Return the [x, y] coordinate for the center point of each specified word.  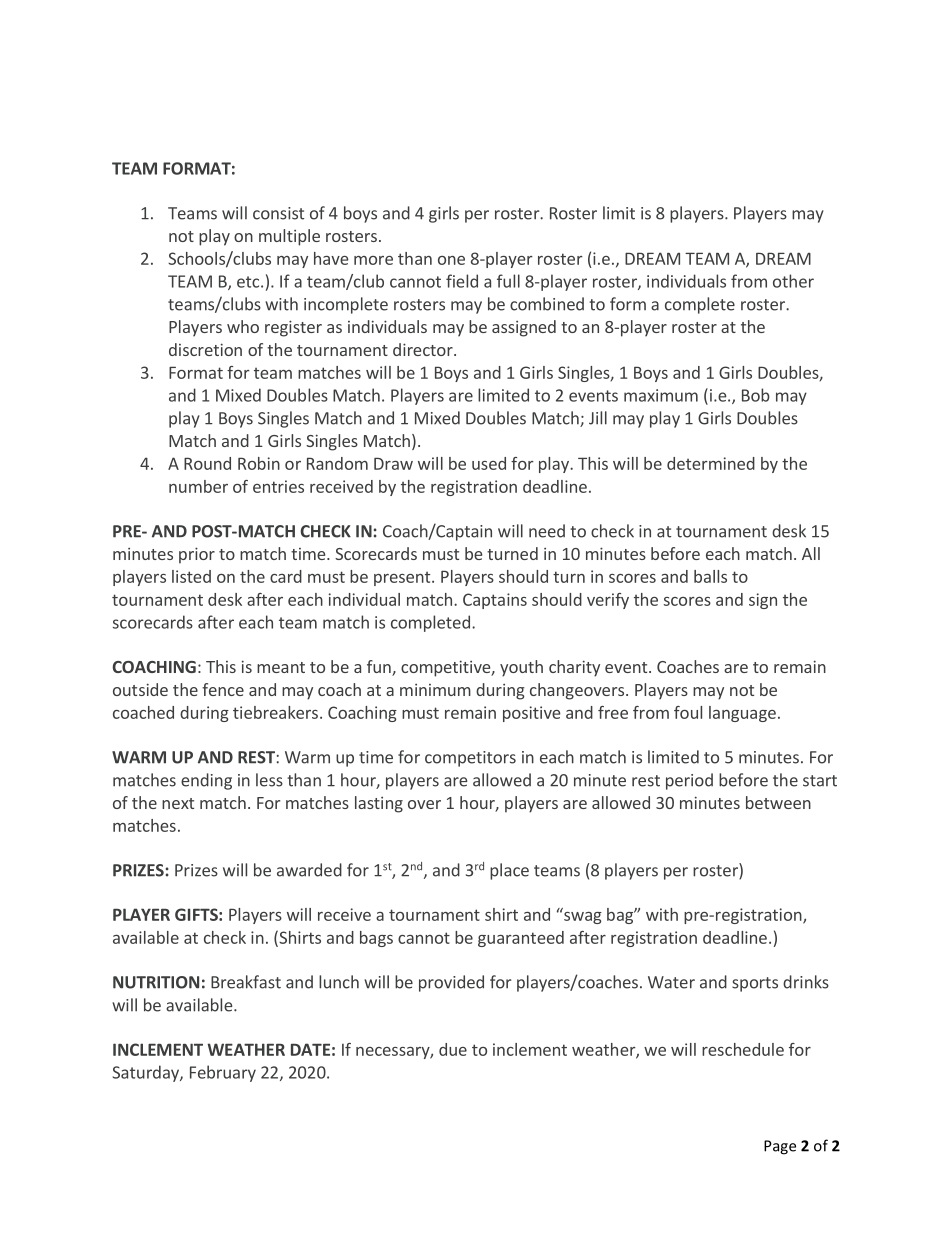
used [489, 463]
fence [223, 689]
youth [521, 668]
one [451, 260]
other [793, 281]
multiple [289, 237]
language [742, 714]
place [509, 871]
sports [755, 984]
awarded [309, 870]
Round [207, 463]
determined [711, 463]
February [223, 1073]
